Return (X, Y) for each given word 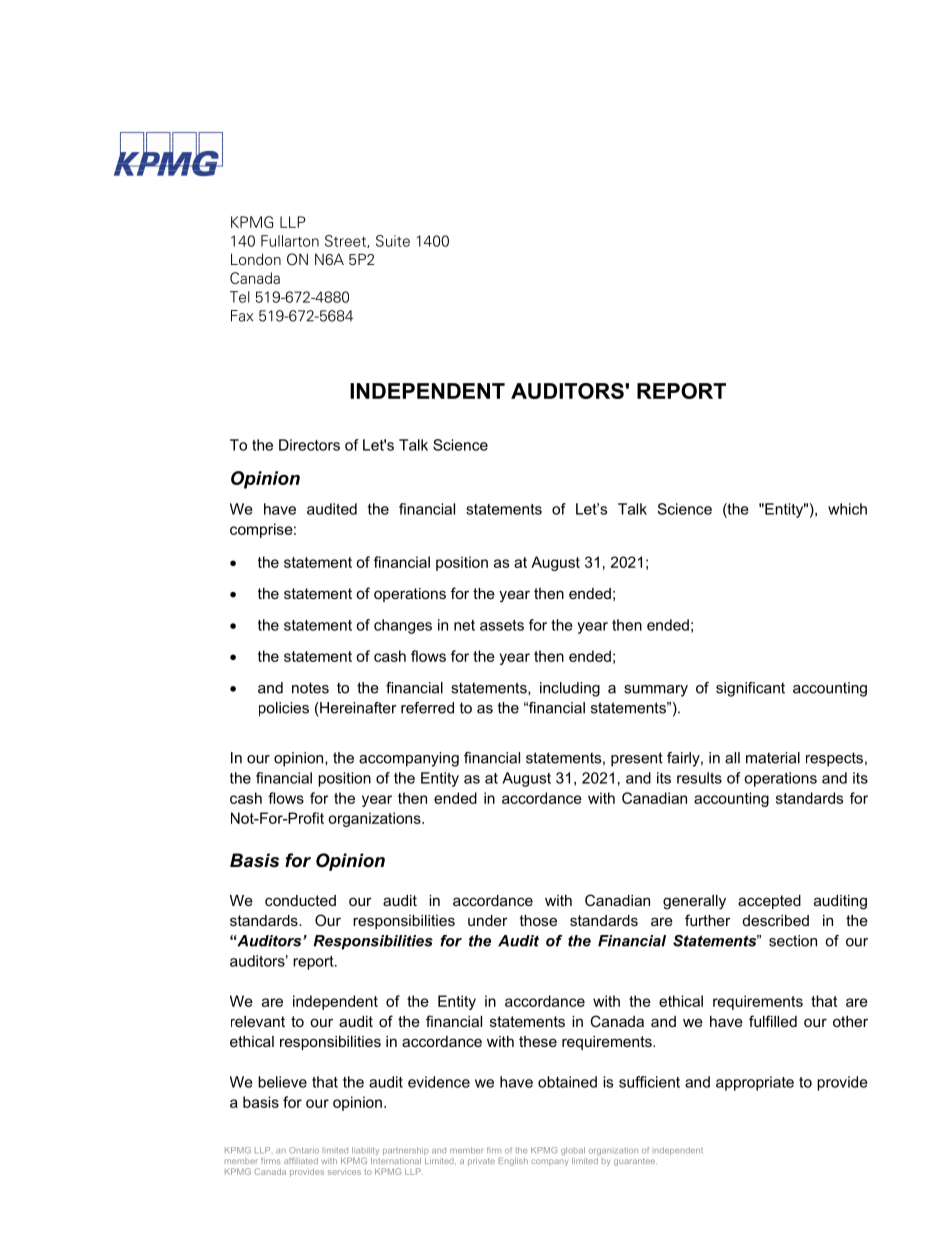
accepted (769, 902)
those (538, 920)
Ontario (304, 1150)
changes (403, 626)
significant (750, 689)
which (847, 509)
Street (346, 241)
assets (502, 625)
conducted (300, 900)
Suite (393, 241)
